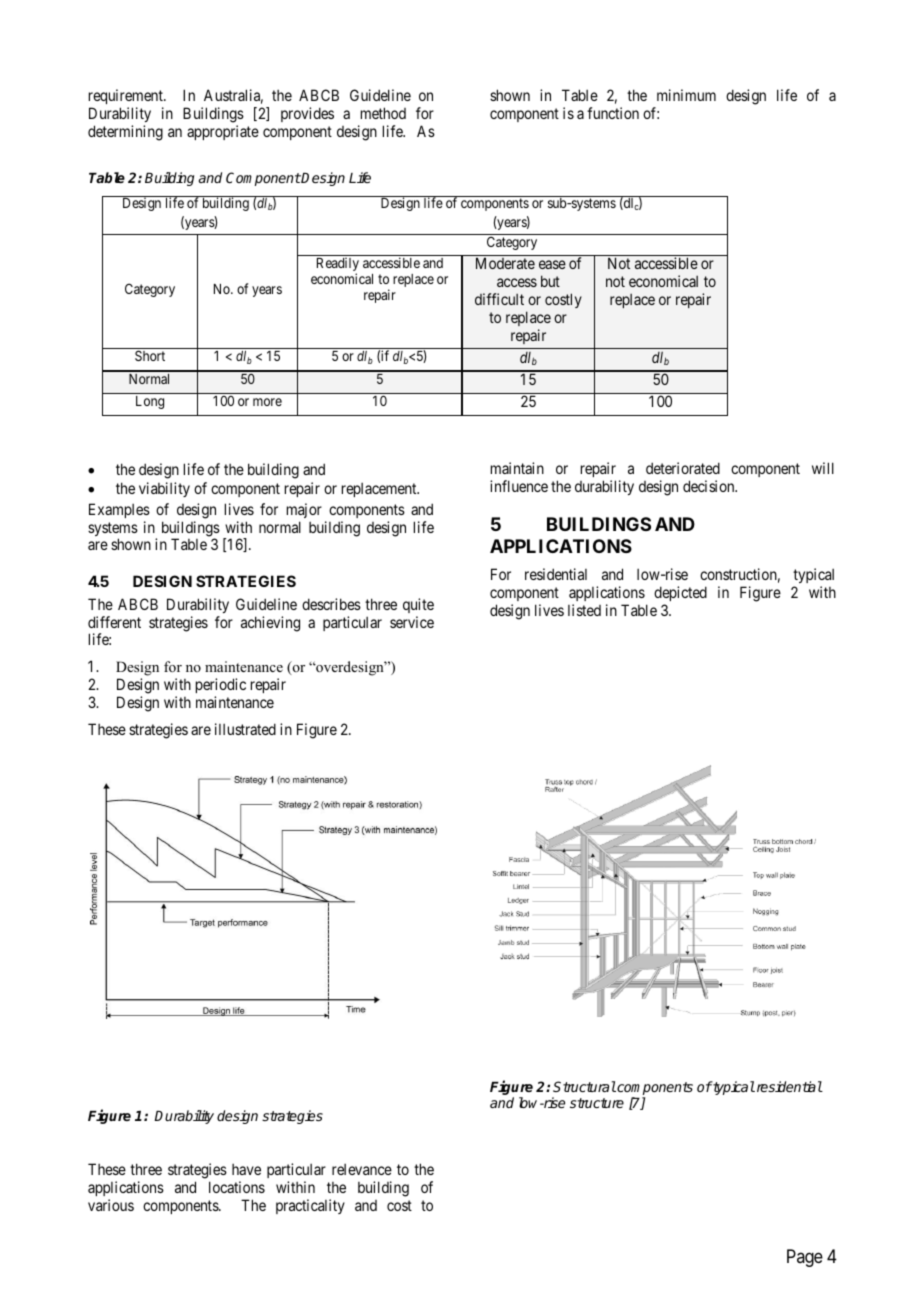 This page has width=924, height=1308. I want to click on viability, so click(164, 489).
